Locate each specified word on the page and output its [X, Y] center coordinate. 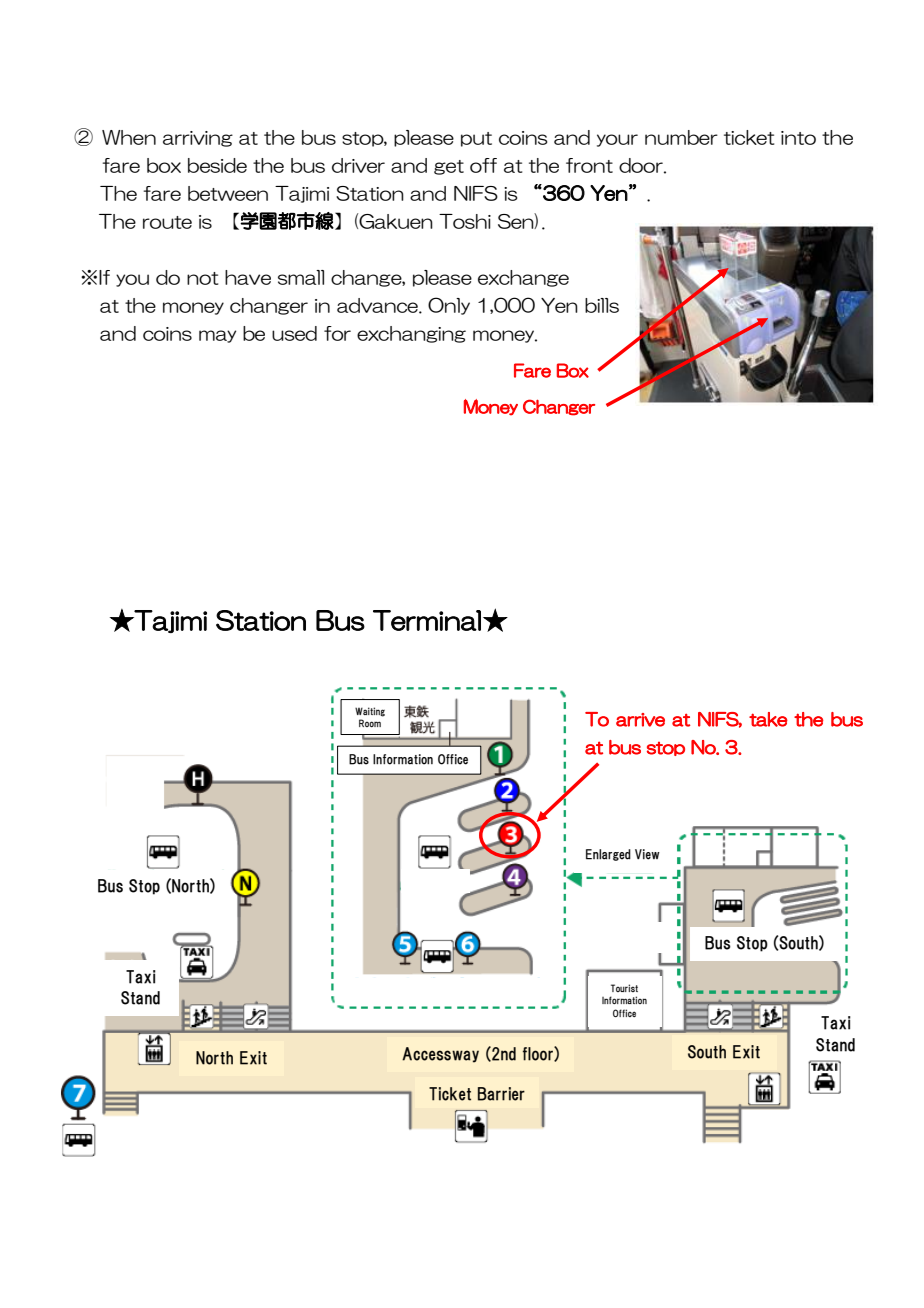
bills [602, 305]
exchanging [411, 334]
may [217, 336]
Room [370, 723]
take [768, 719]
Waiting [370, 712]
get [449, 167]
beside [217, 165]
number [681, 137]
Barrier [501, 1094]
